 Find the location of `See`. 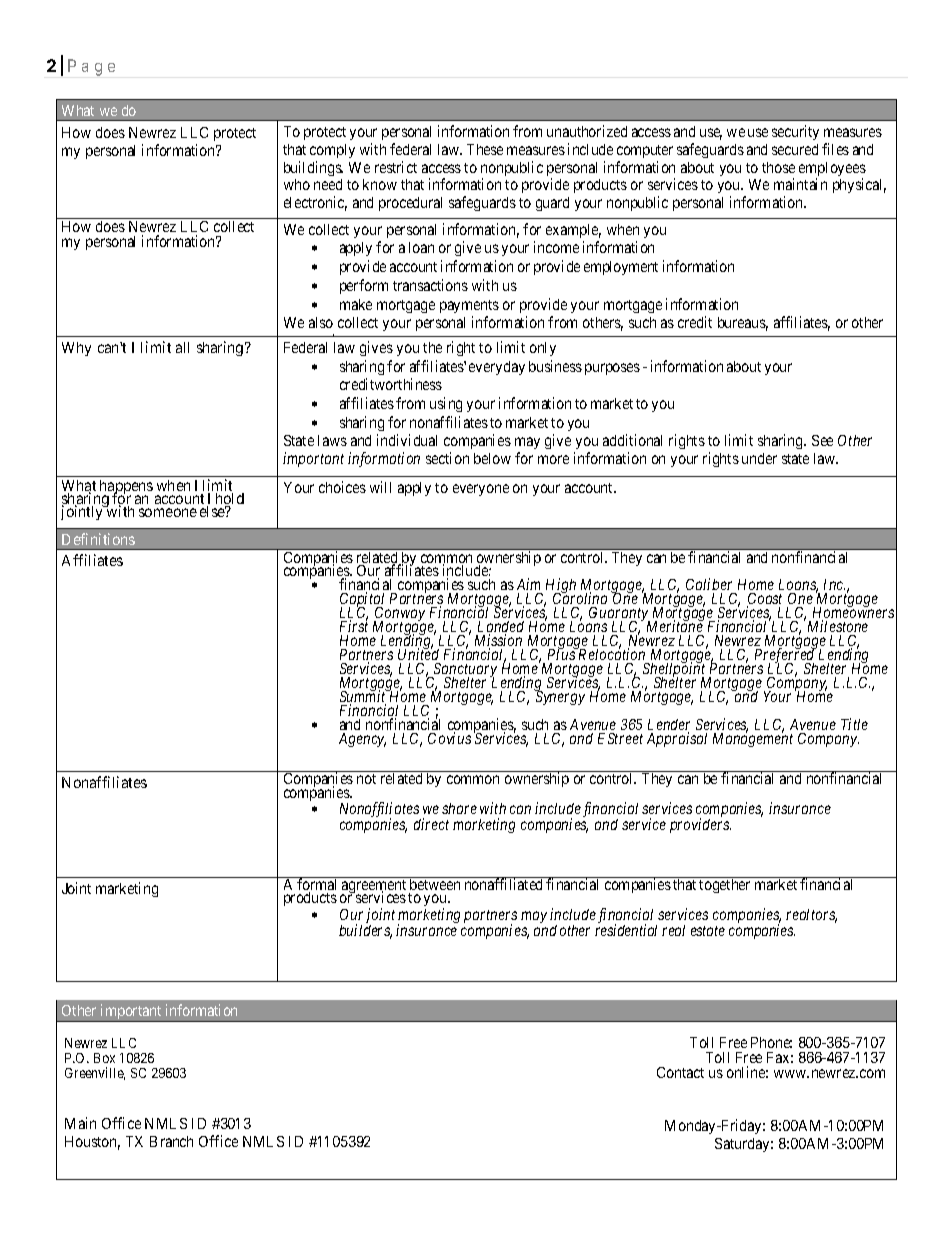

See is located at coordinates (822, 440).
